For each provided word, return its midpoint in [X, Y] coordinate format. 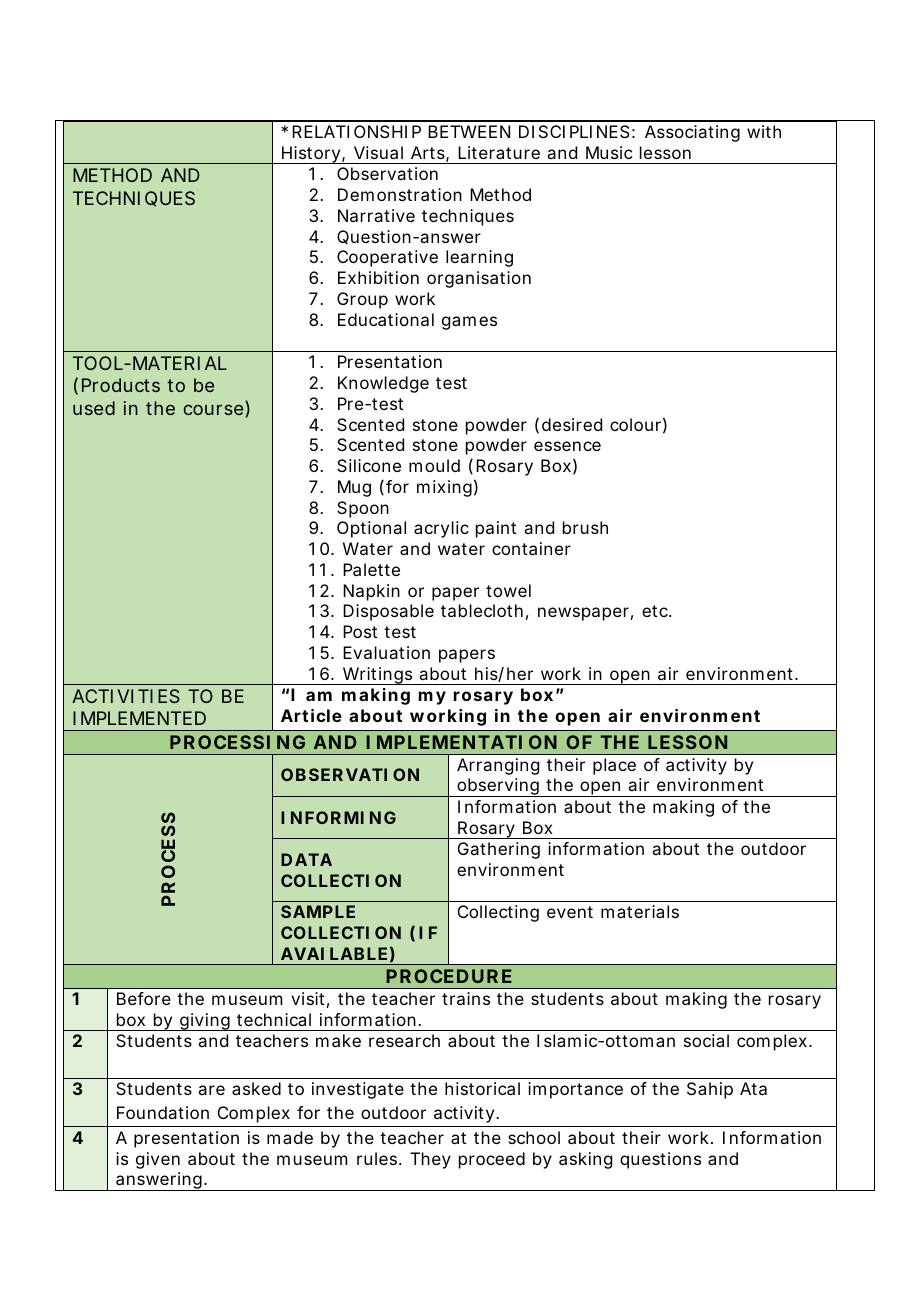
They [430, 1160]
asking [585, 1160]
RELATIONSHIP [356, 131]
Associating [692, 133]
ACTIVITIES [126, 696]
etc [656, 611]
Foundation [163, 1112]
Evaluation [386, 652]
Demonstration [400, 194]
